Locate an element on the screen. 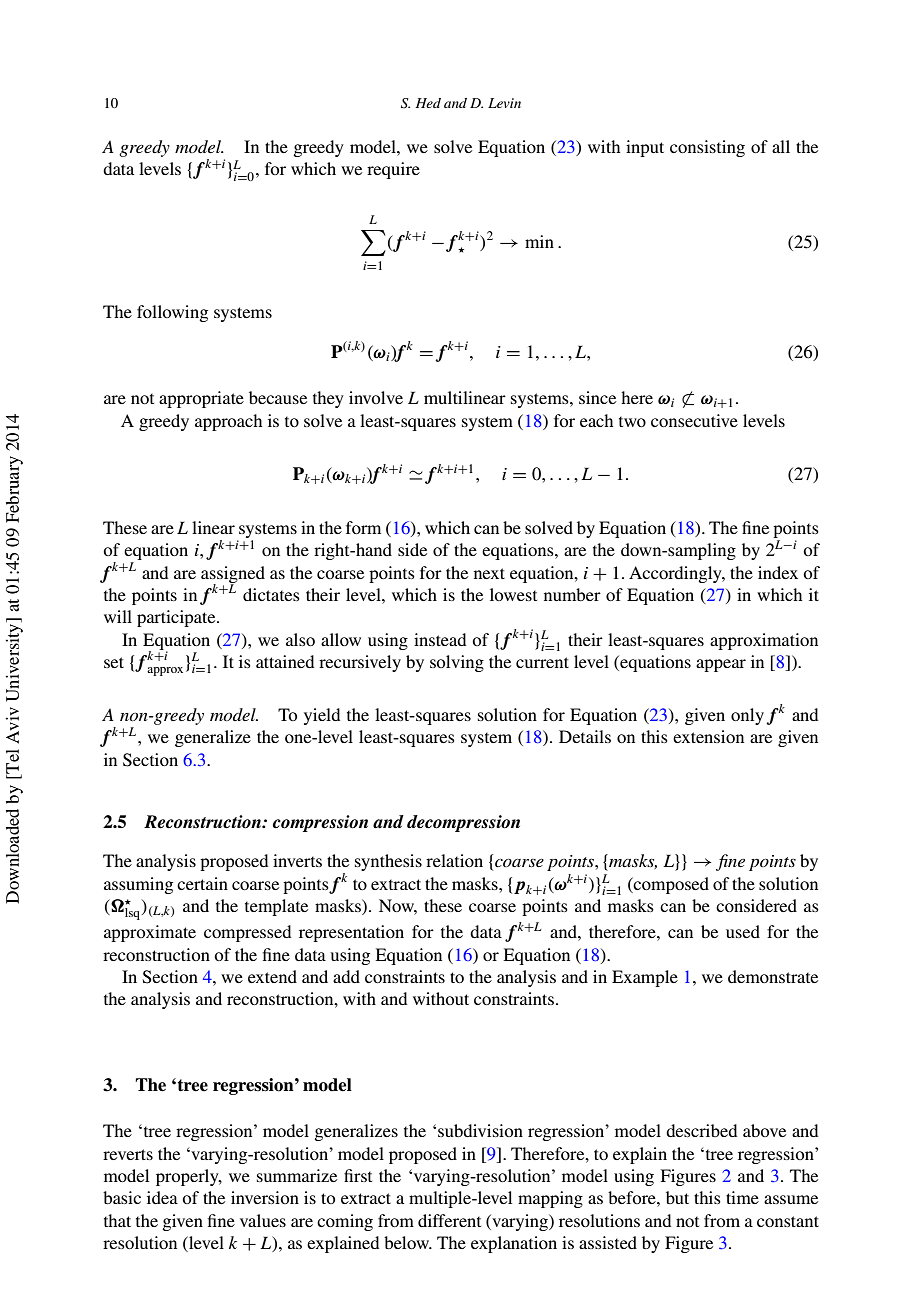  involve is located at coordinates (376, 397).
